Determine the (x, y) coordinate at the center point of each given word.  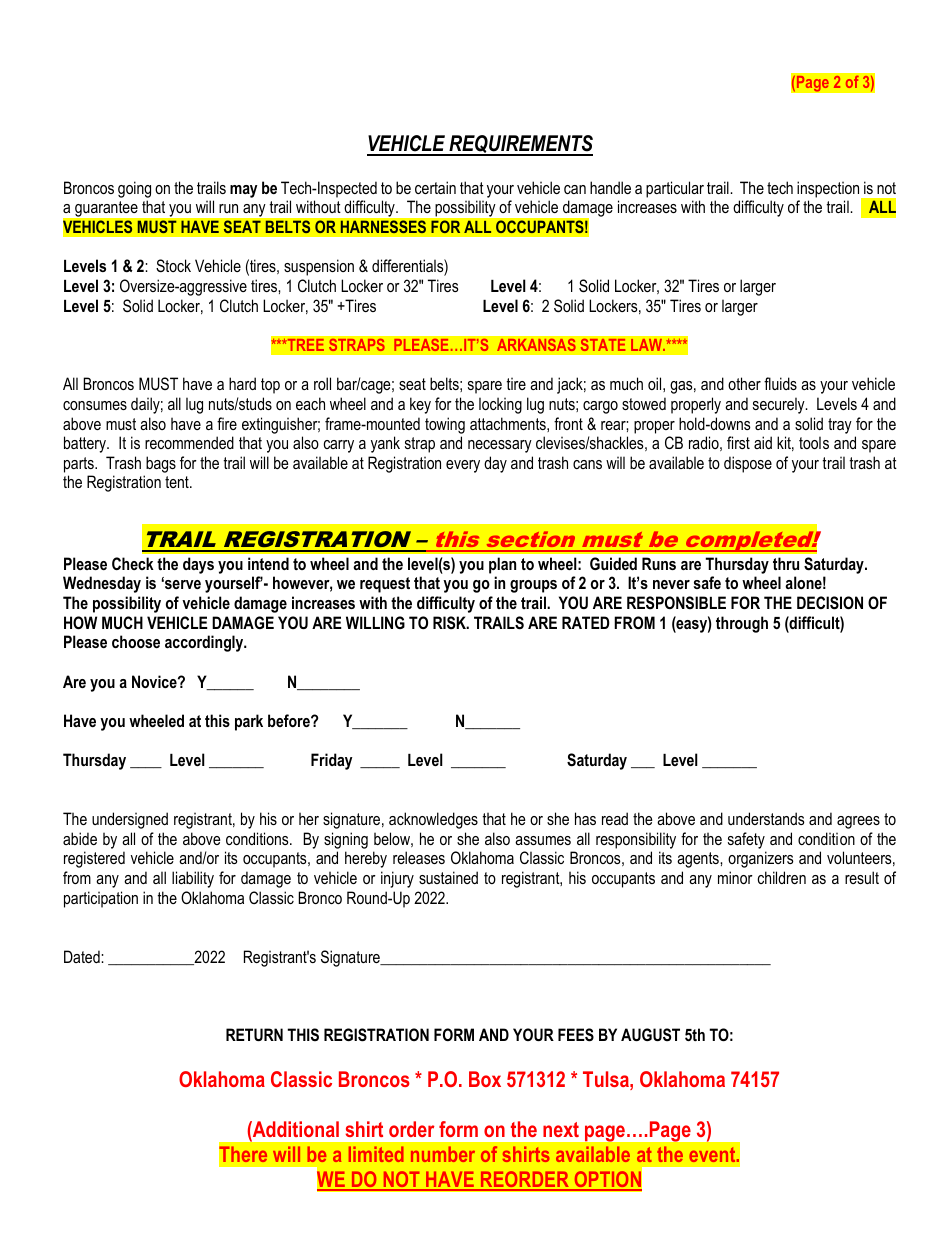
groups (533, 586)
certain (435, 187)
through (742, 624)
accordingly (205, 643)
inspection (829, 190)
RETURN (254, 1034)
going (134, 189)
